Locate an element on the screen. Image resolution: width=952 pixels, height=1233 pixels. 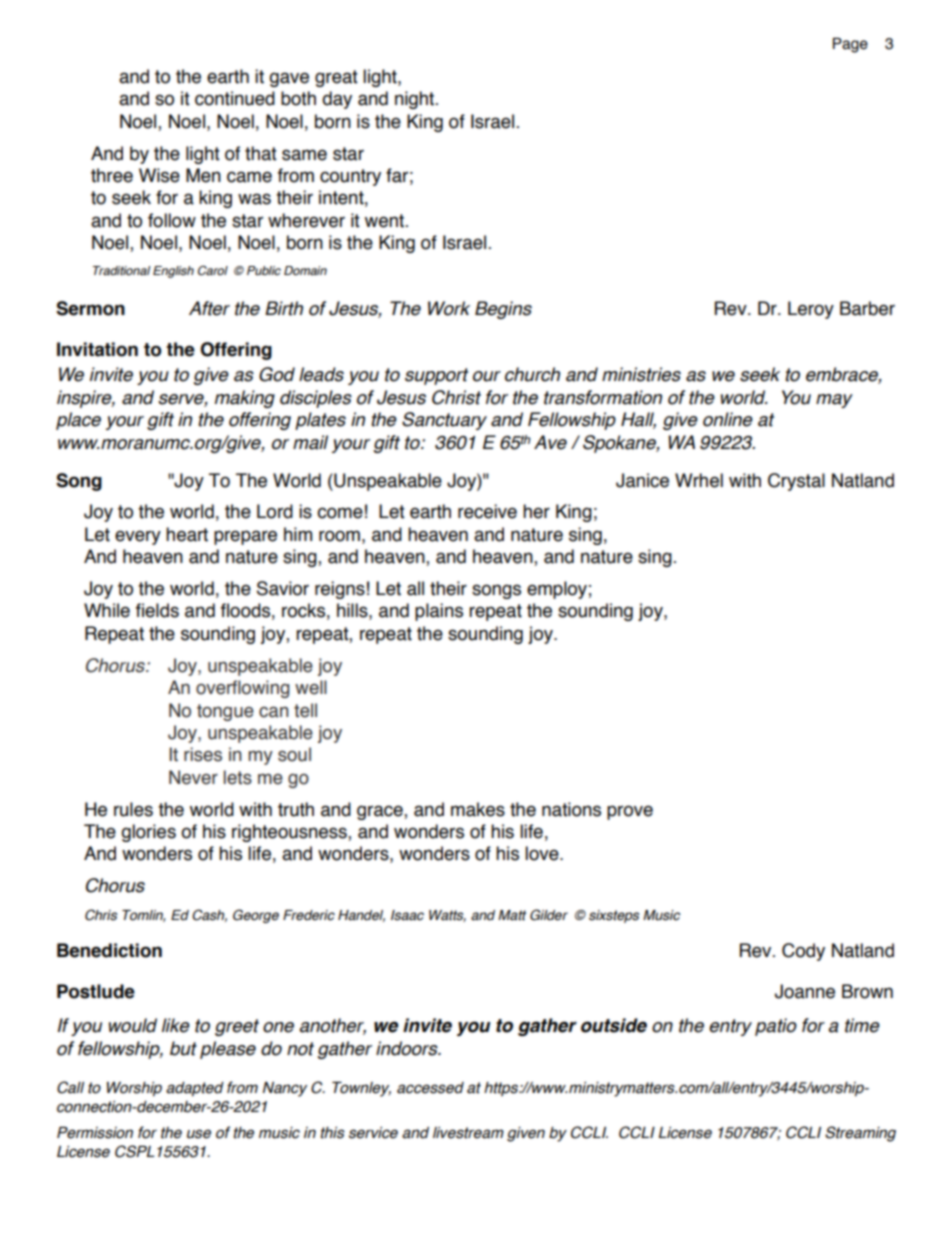
plains is located at coordinates (439, 612).
